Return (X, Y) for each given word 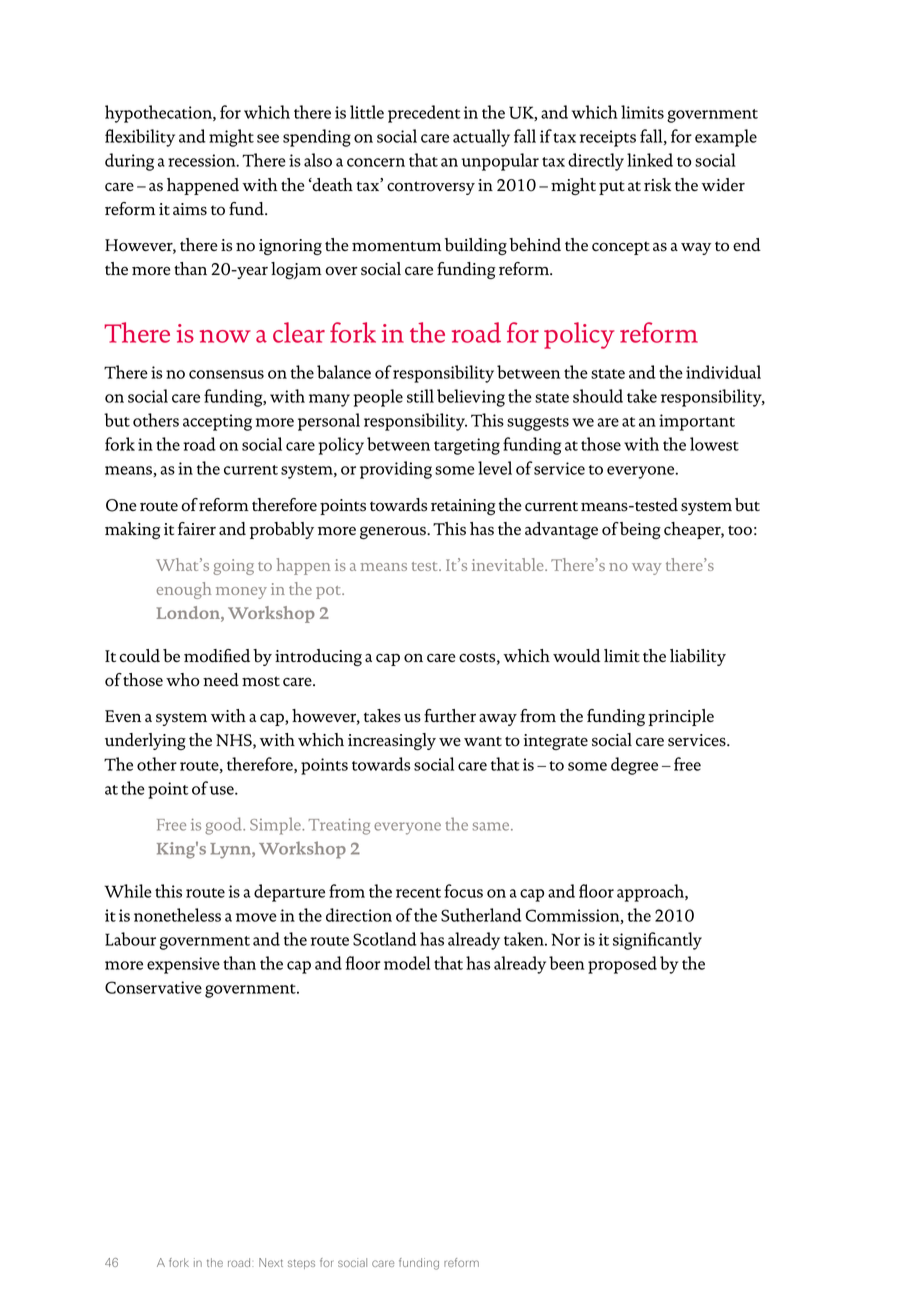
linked (650, 160)
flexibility (140, 138)
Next (271, 1262)
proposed (622, 965)
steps (301, 1264)
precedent (424, 114)
